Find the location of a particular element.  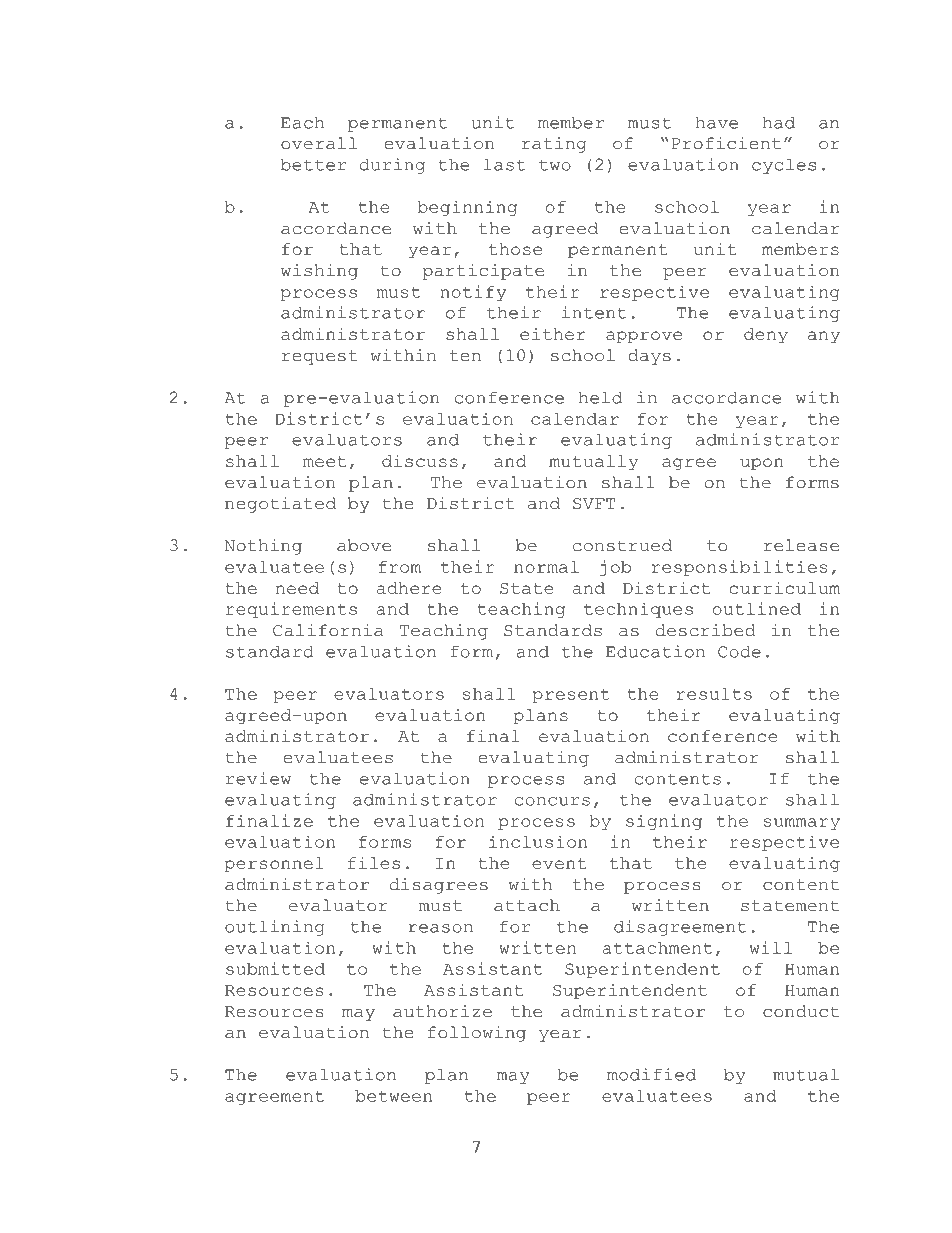

rating is located at coordinates (554, 145).
